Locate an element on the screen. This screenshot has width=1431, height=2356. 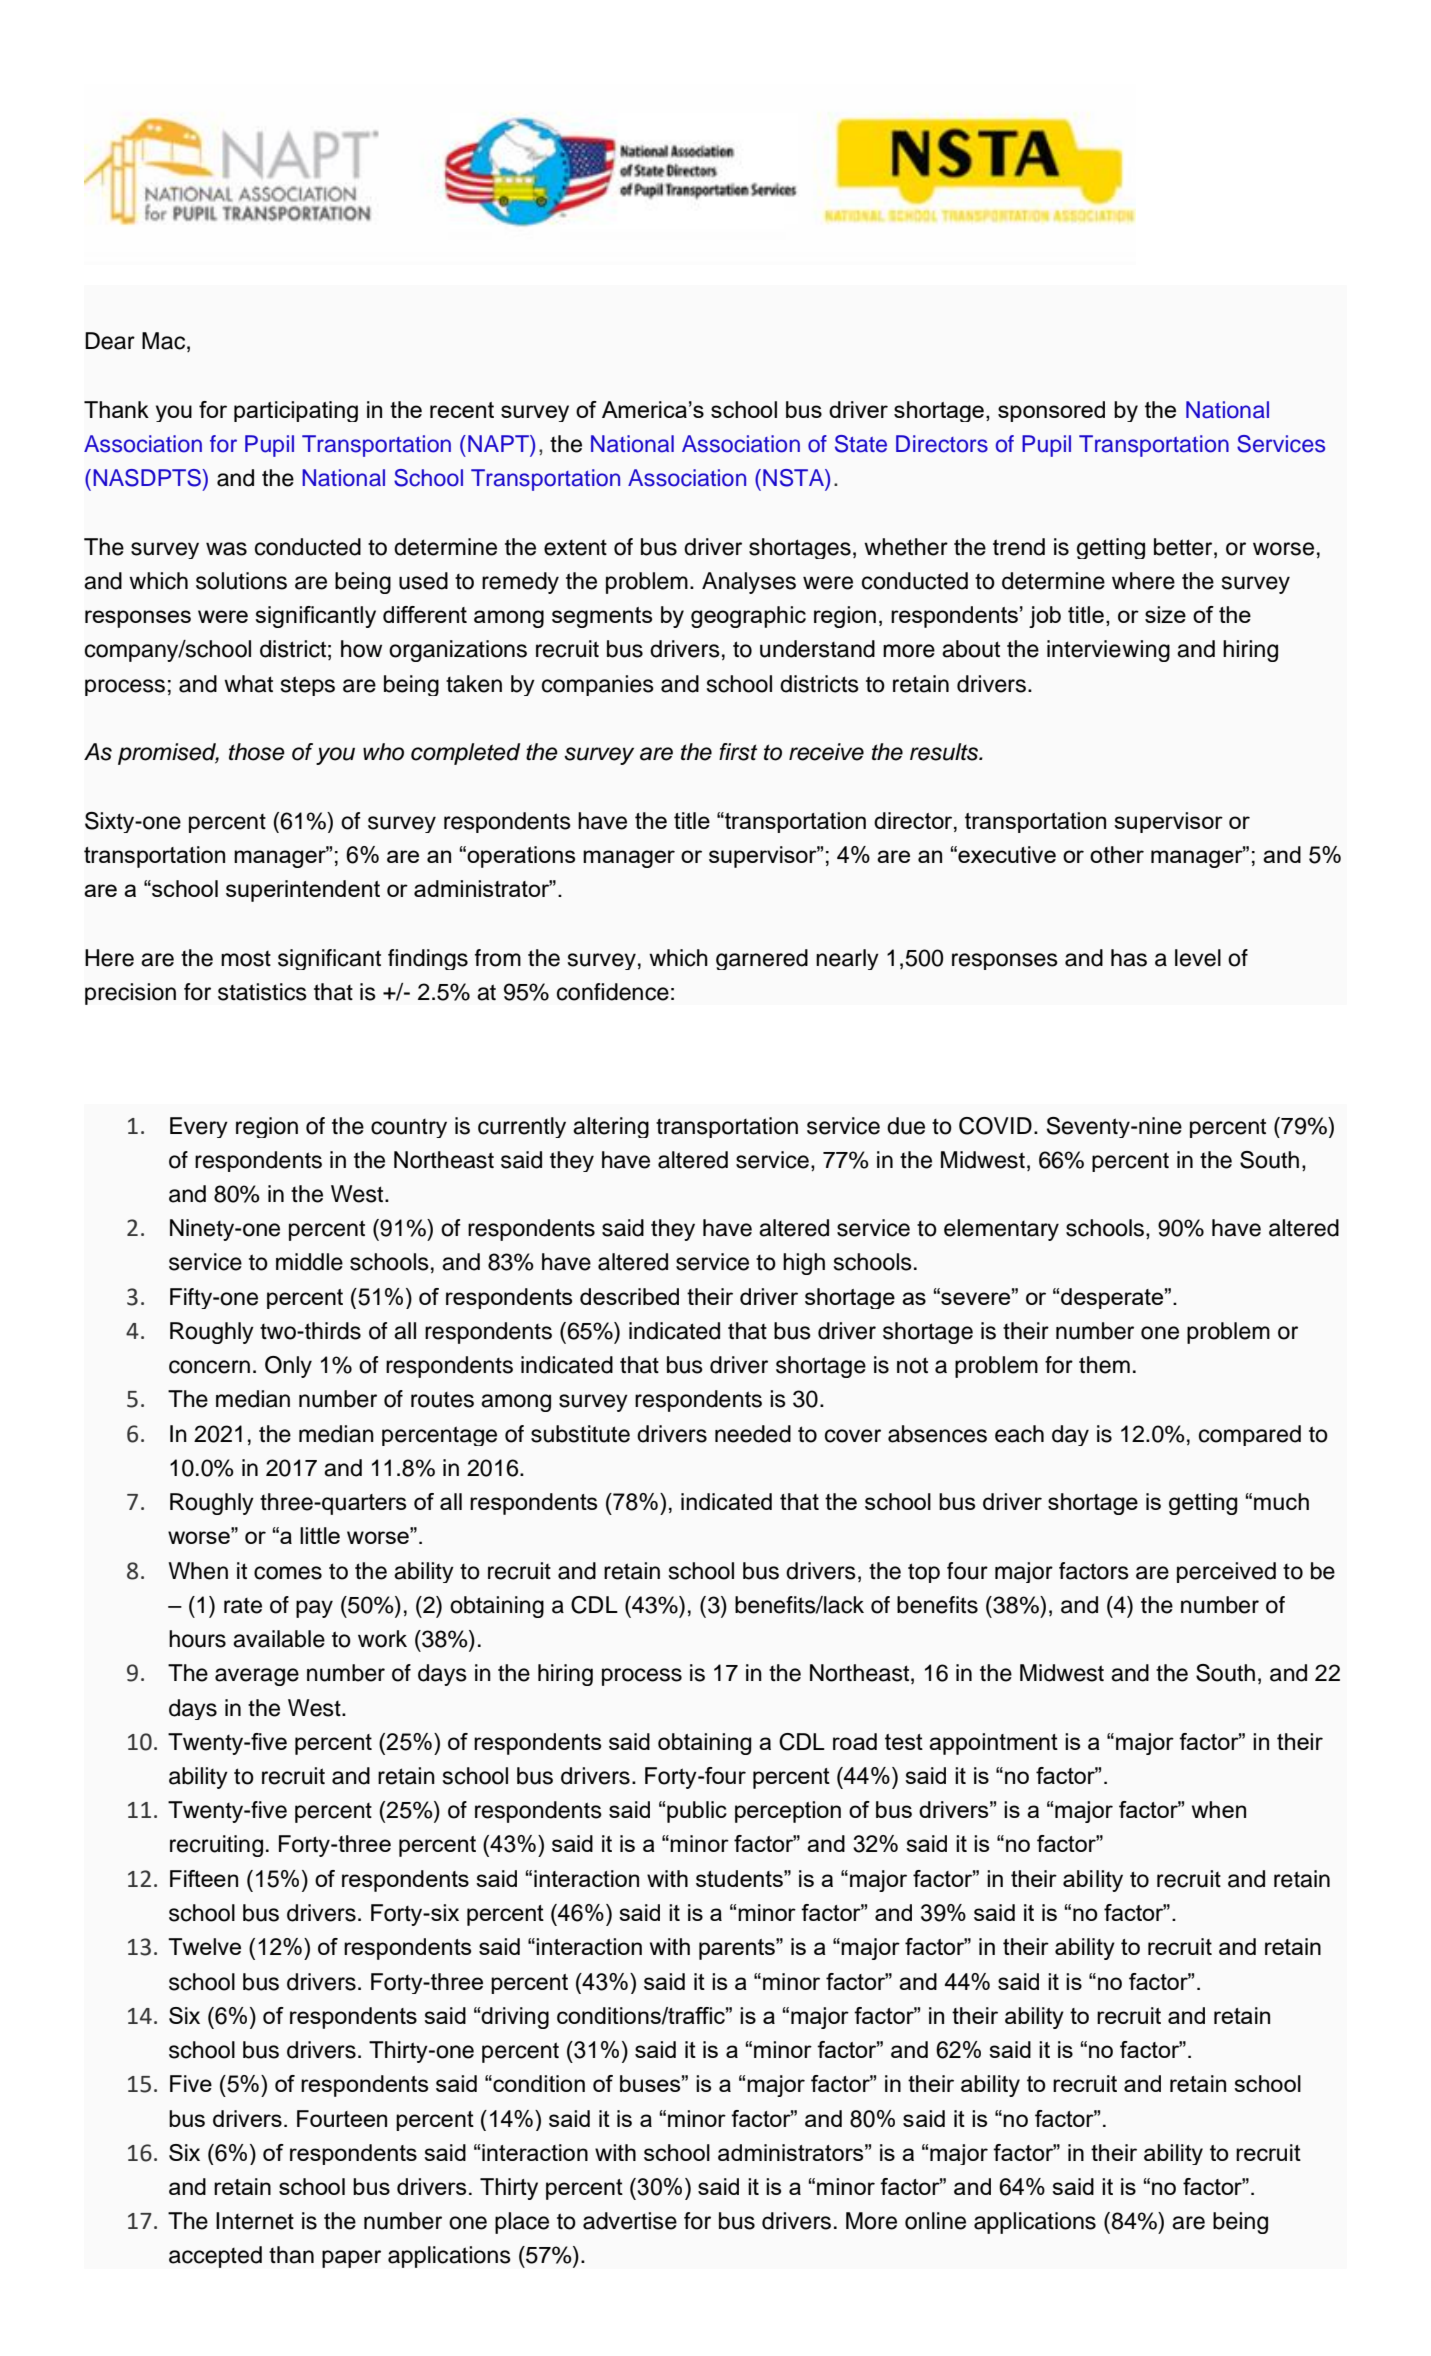
statistics is located at coordinates (262, 992).
